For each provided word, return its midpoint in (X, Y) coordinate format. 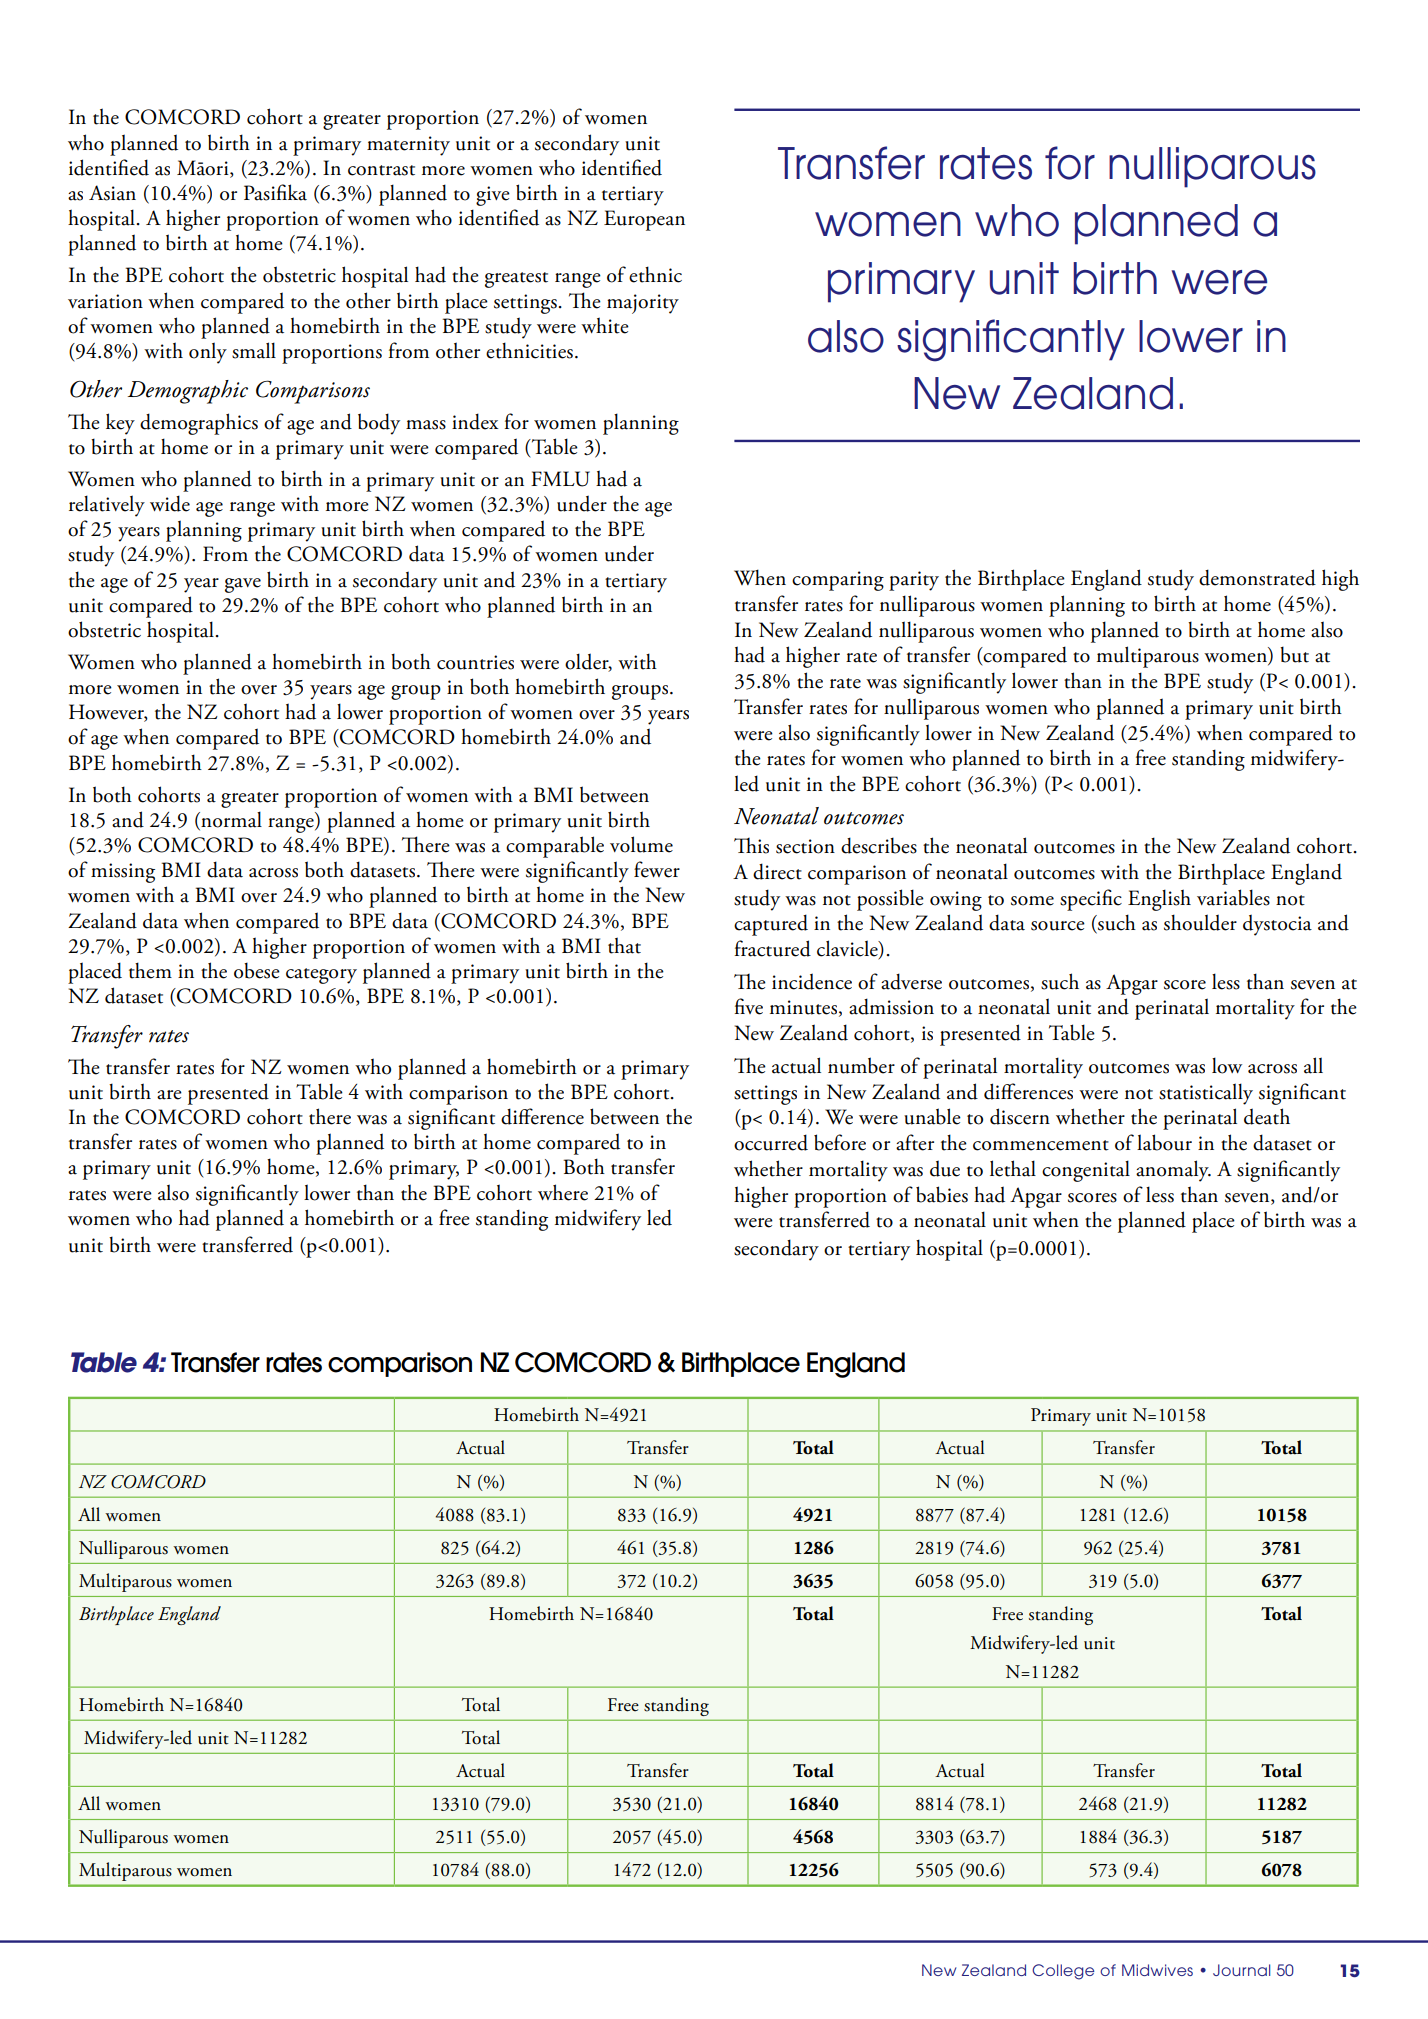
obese (257, 970)
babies (942, 1194)
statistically (1206, 1094)
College (1063, 1972)
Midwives (1157, 1970)
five (749, 1006)
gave (243, 585)
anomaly (1173, 1171)
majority (643, 304)
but (1294, 654)
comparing (838, 581)
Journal (1241, 1970)
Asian (112, 193)
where (563, 1192)
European (644, 220)
